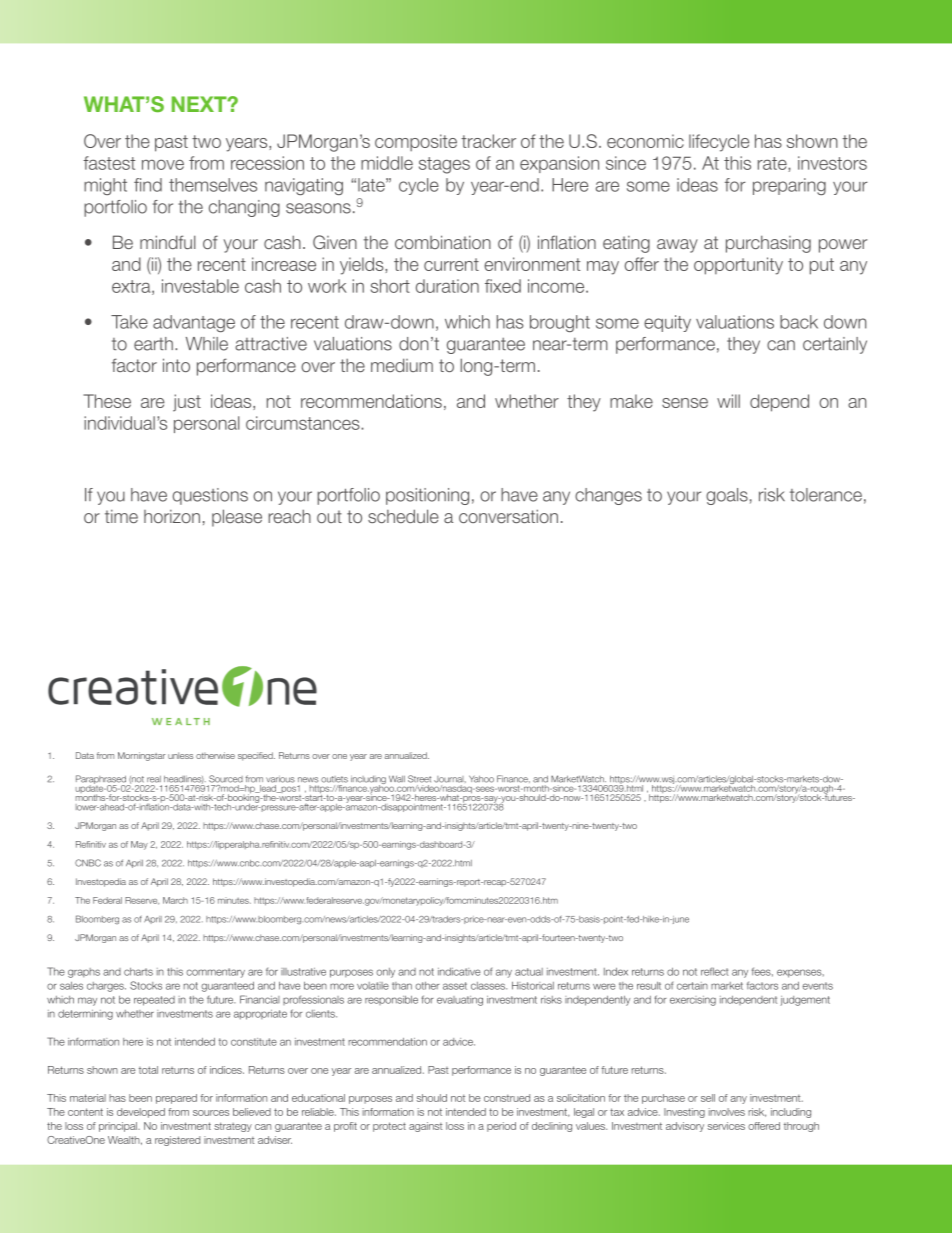 The width and height of the screenshot is (952, 1233). Describe the element at coordinates (728, 401) in the screenshot. I see `will` at that location.
